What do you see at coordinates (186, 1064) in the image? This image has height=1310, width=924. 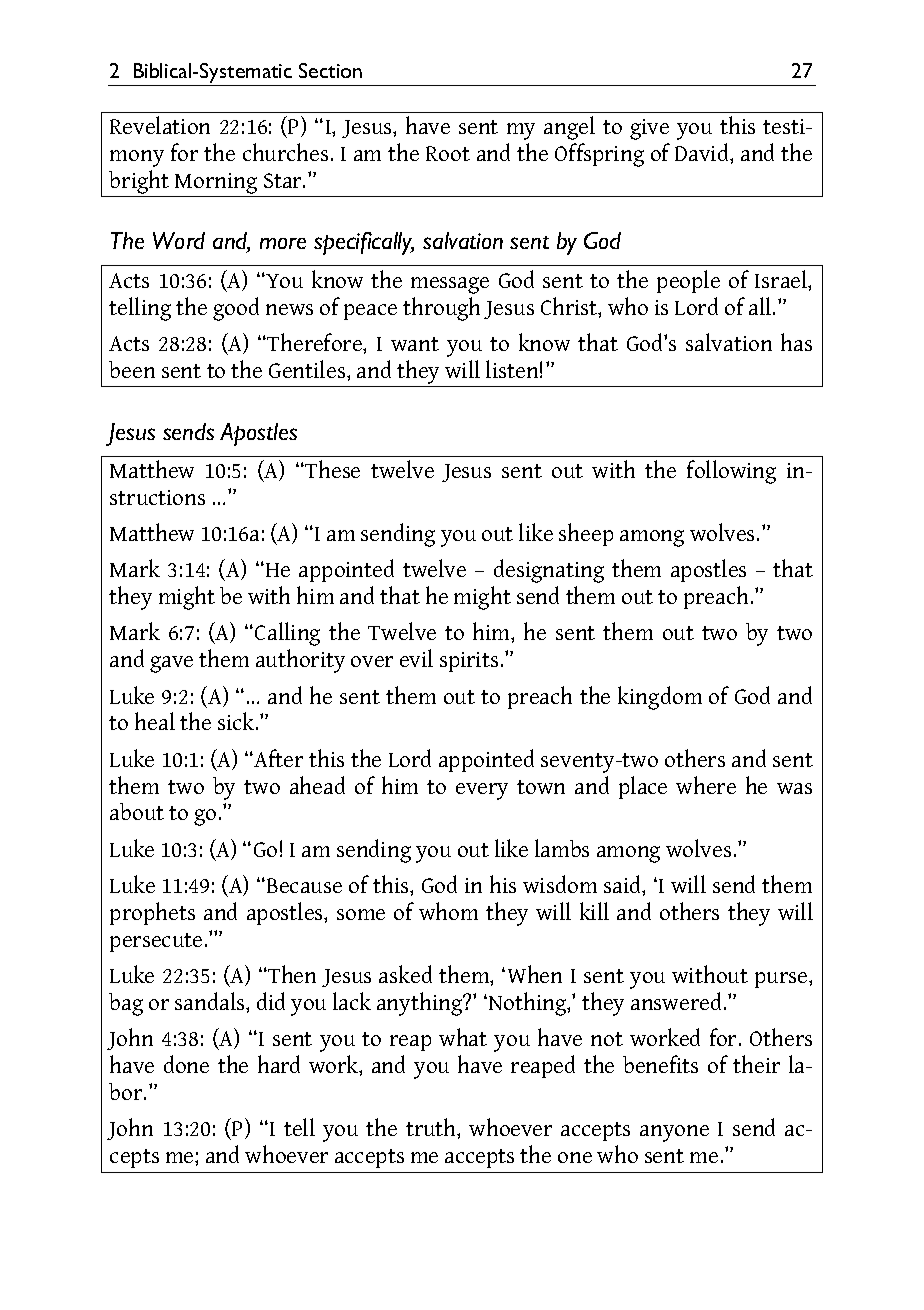 I see `done` at bounding box center [186, 1064].
